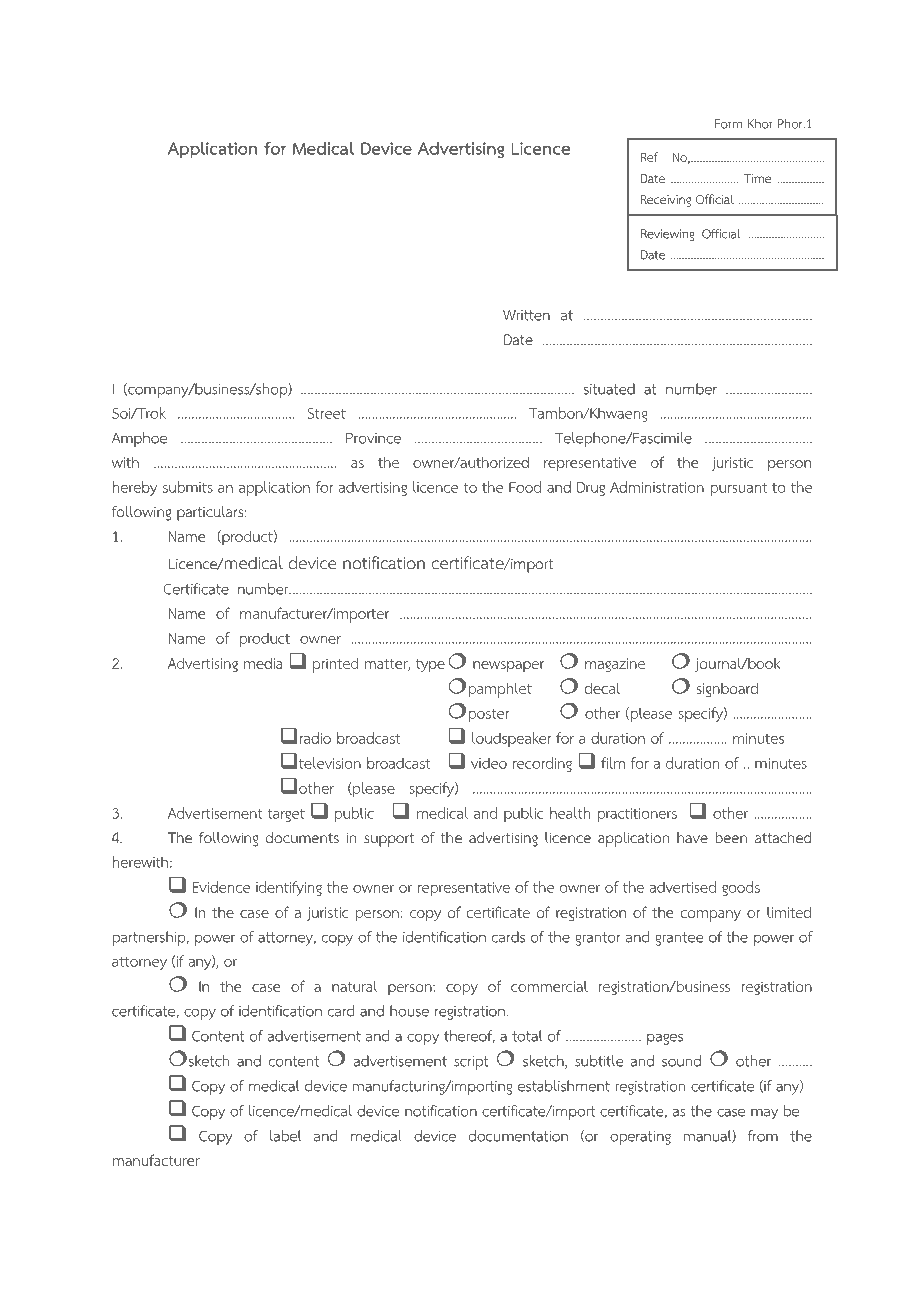 Image resolution: width=924 pixels, height=1308 pixels. What do you see at coordinates (326, 413) in the image?
I see `Street` at bounding box center [326, 413].
